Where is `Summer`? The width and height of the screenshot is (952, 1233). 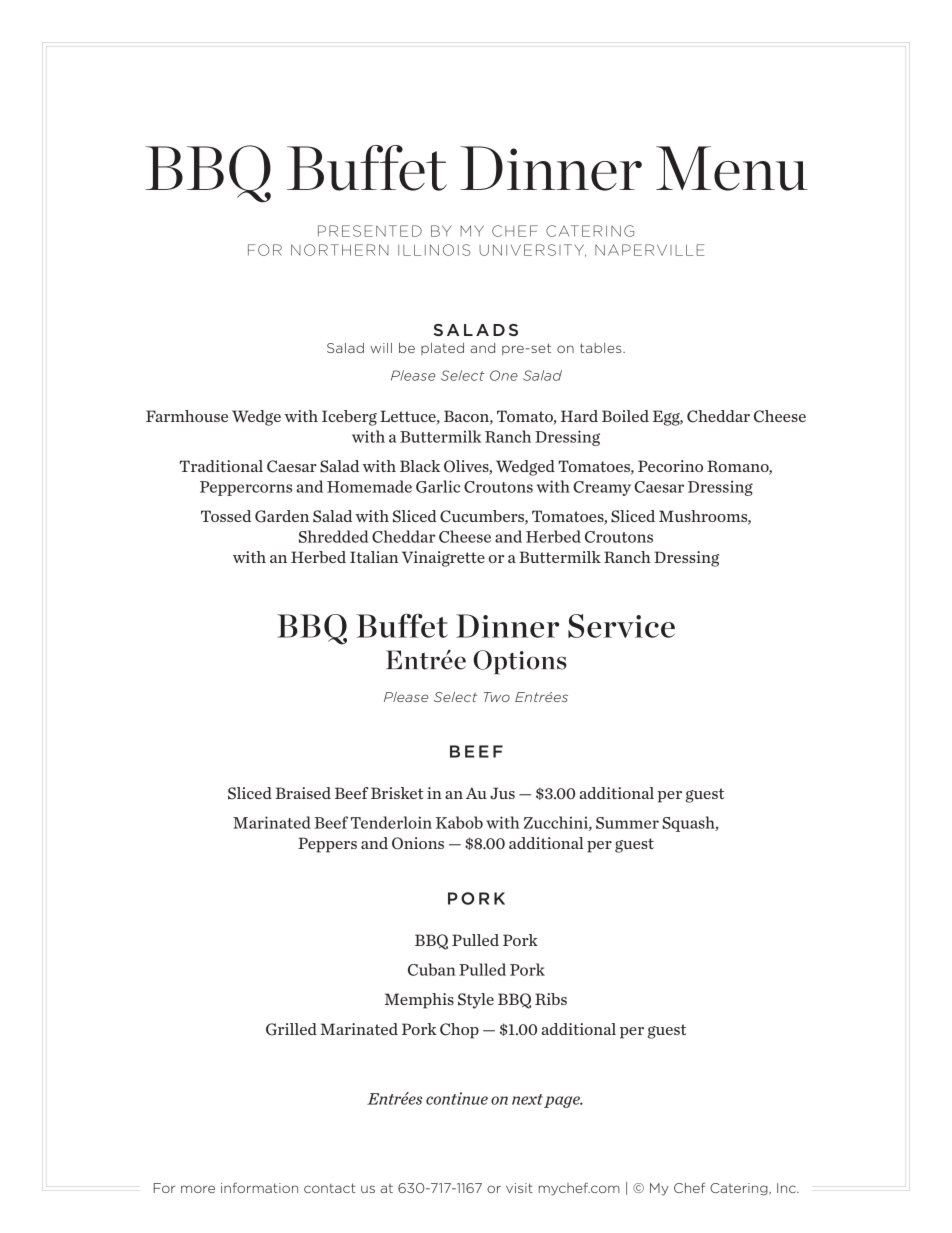 Summer is located at coordinates (627, 823).
